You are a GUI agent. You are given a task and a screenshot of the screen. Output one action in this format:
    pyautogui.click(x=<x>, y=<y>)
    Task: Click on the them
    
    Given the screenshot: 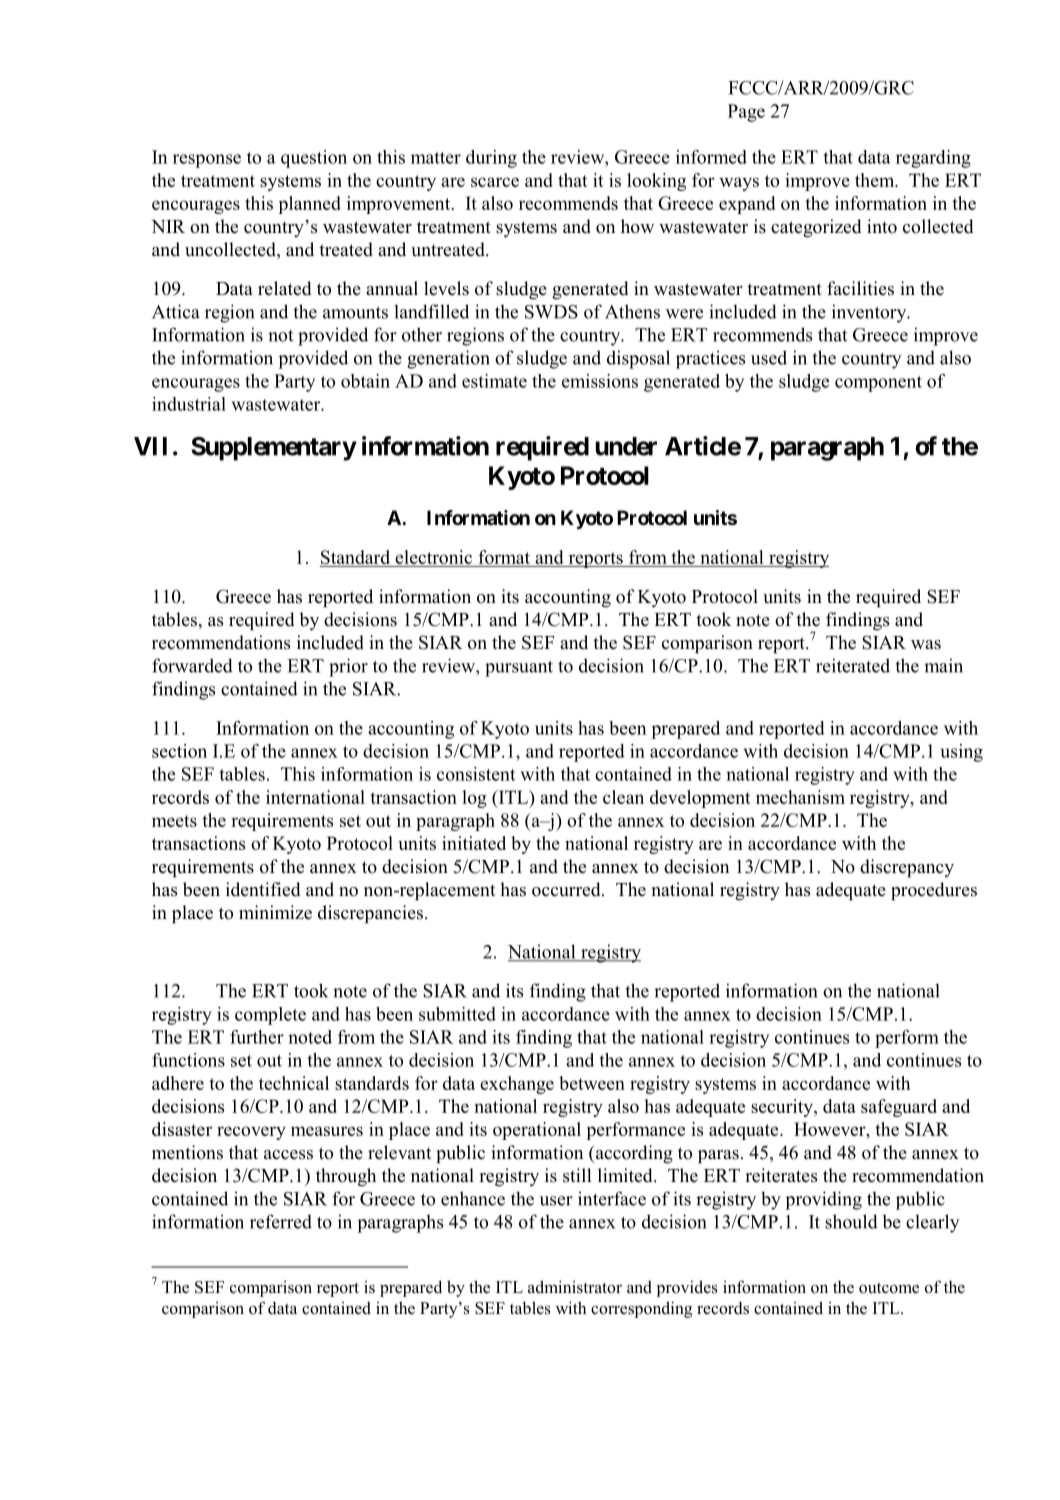 What is the action you would take?
    pyautogui.click(x=876, y=180)
